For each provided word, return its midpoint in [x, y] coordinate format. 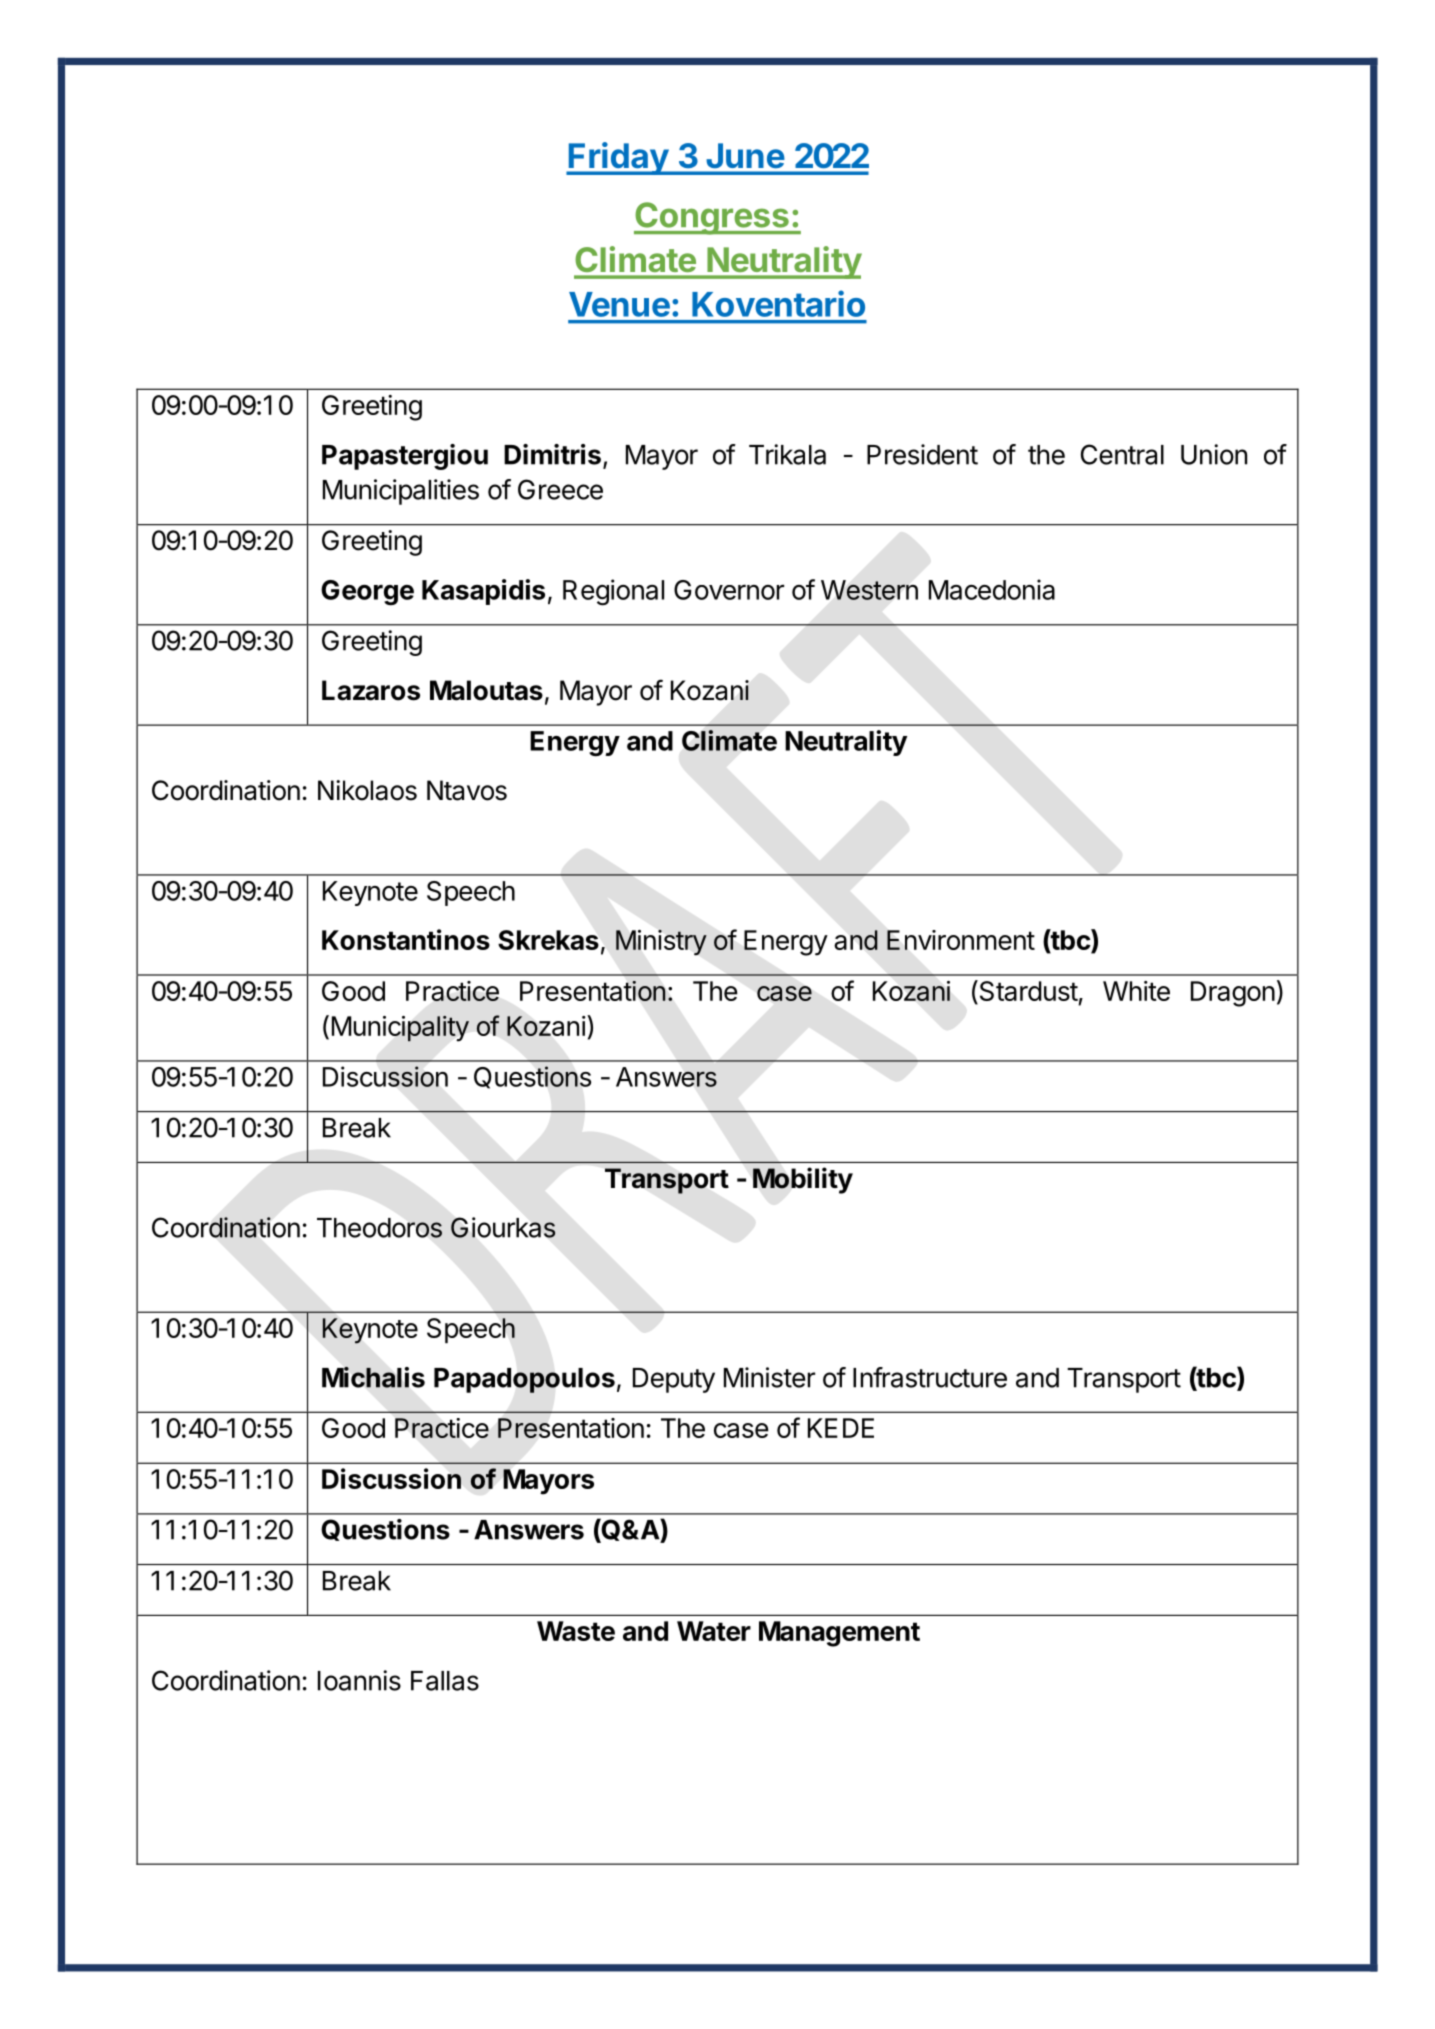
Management [839, 1634]
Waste [576, 1631]
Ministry [661, 942]
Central [1122, 454]
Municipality [400, 1028]
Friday [618, 158]
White [1136, 991]
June [745, 155]
